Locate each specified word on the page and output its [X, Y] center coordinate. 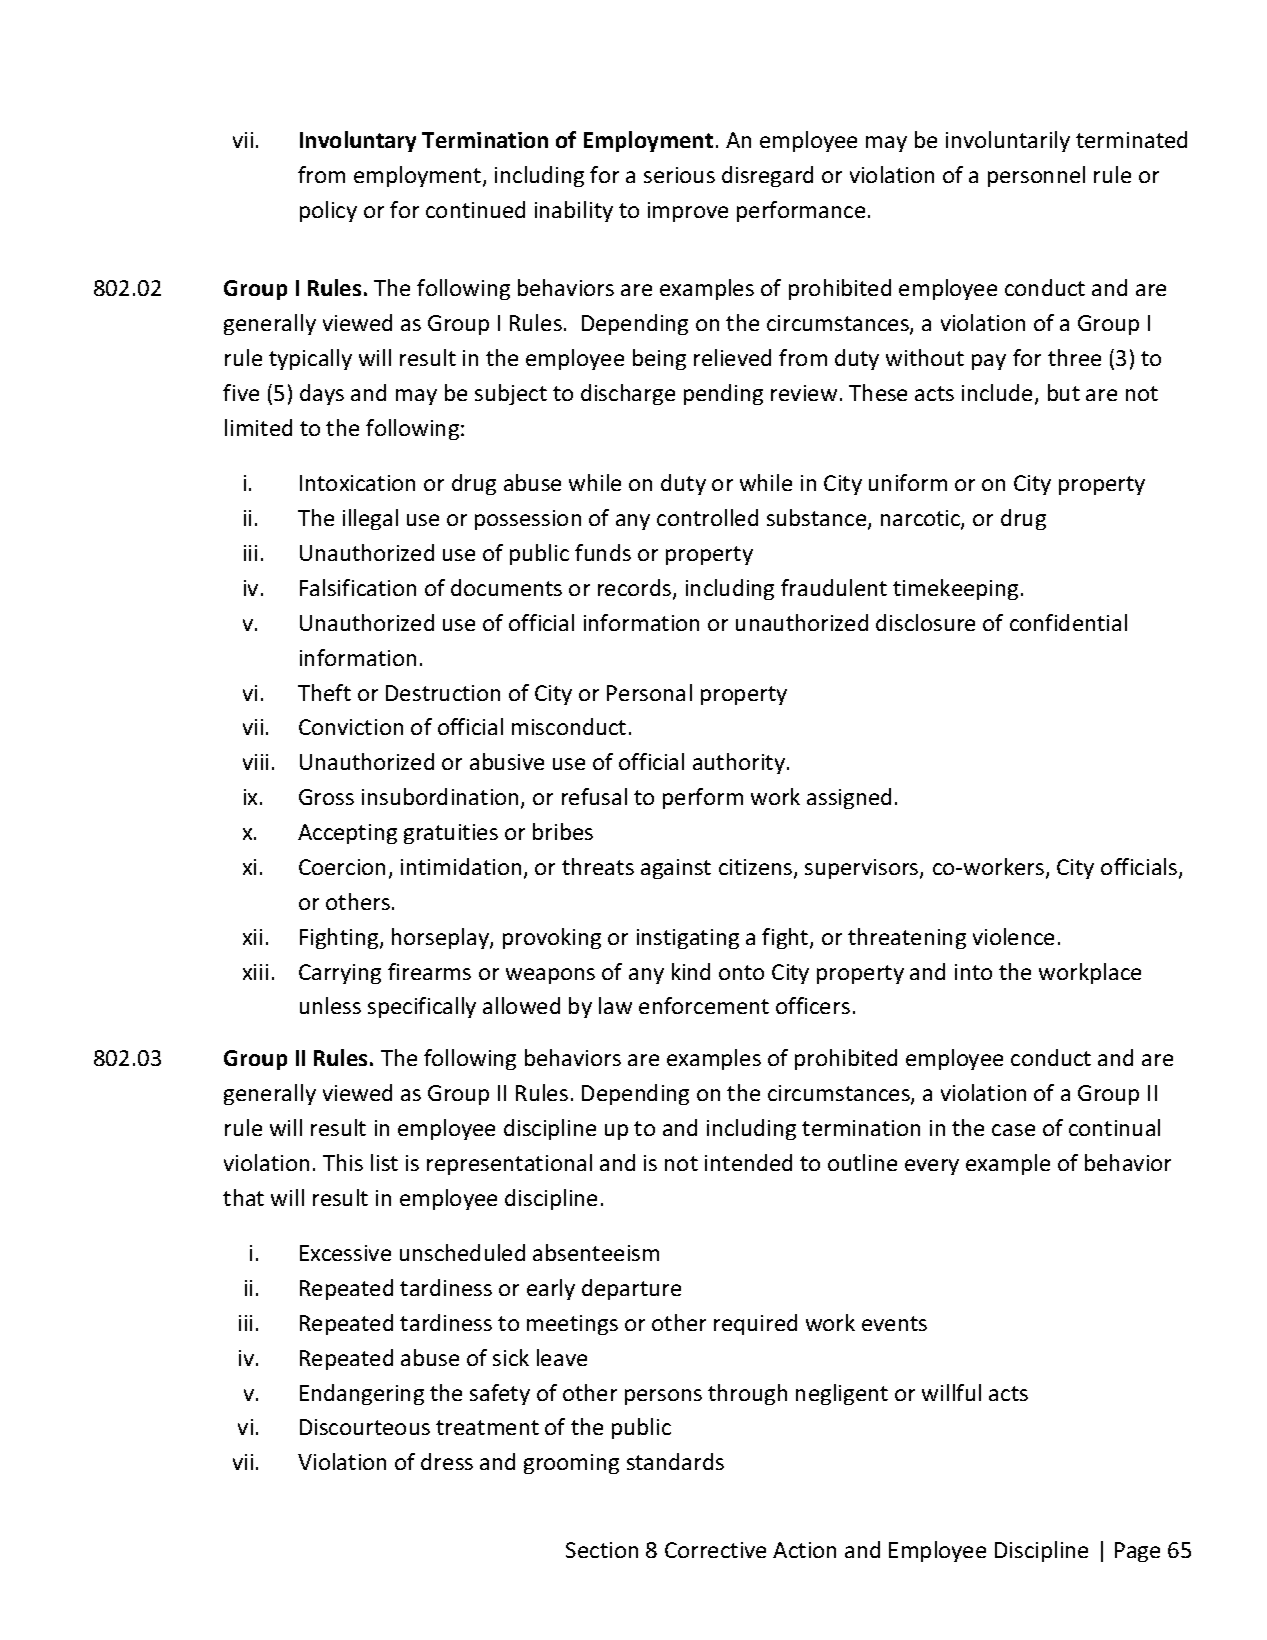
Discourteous [365, 1427]
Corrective [715, 1550]
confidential [1068, 622]
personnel [1036, 176]
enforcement [704, 1005]
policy [328, 211]
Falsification [358, 587]
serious [679, 175]
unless [330, 1005]
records [636, 589]
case [1013, 1130]
